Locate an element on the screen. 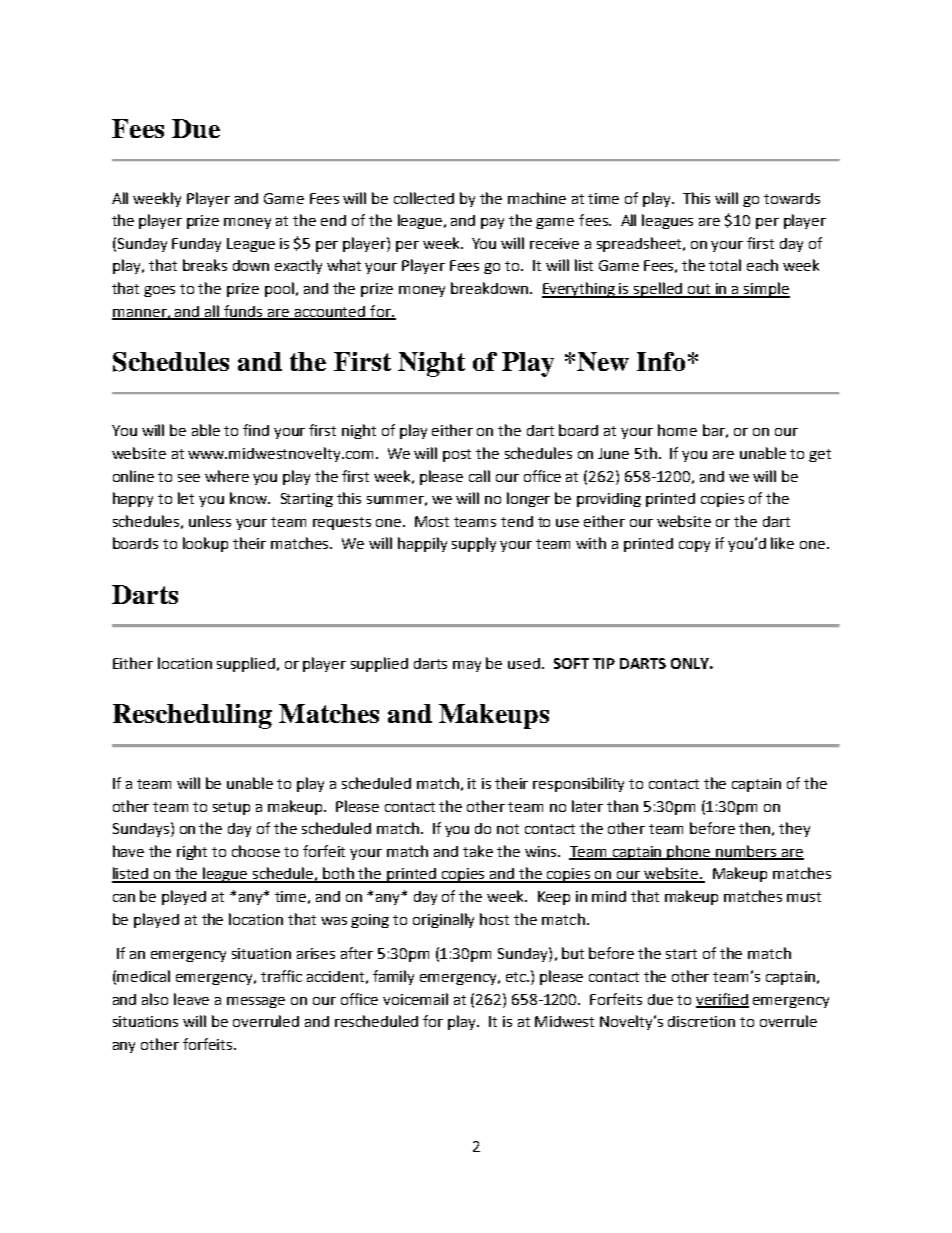 The width and height of the screenshot is (952, 1233). copy is located at coordinates (694, 546).
